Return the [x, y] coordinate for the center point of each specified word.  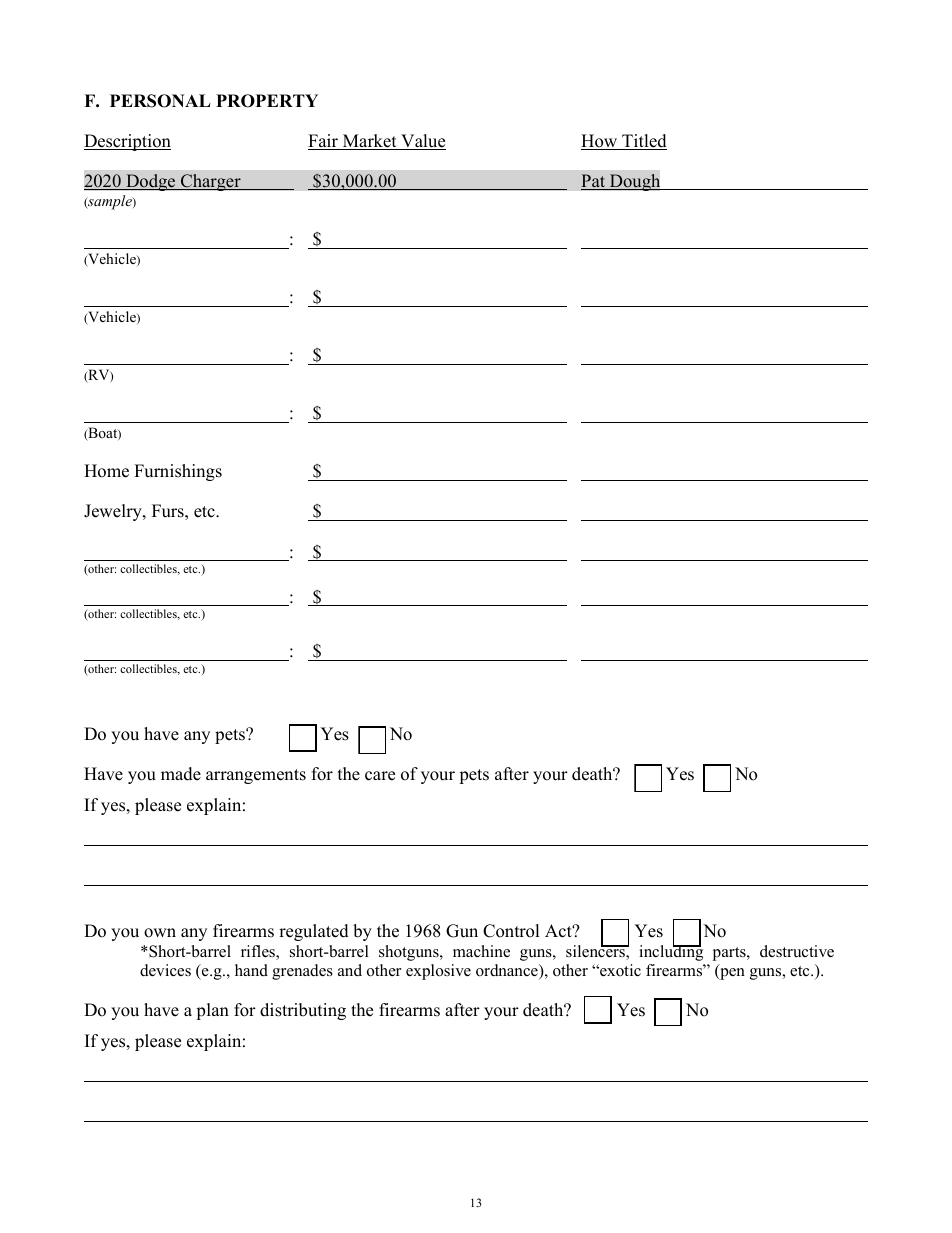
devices [165, 970]
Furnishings [178, 472]
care [380, 776]
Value [422, 142]
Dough [635, 182]
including [671, 952]
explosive [438, 972]
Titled [643, 142]
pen [731, 974]
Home [106, 471]
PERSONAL [160, 101]
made [181, 774]
